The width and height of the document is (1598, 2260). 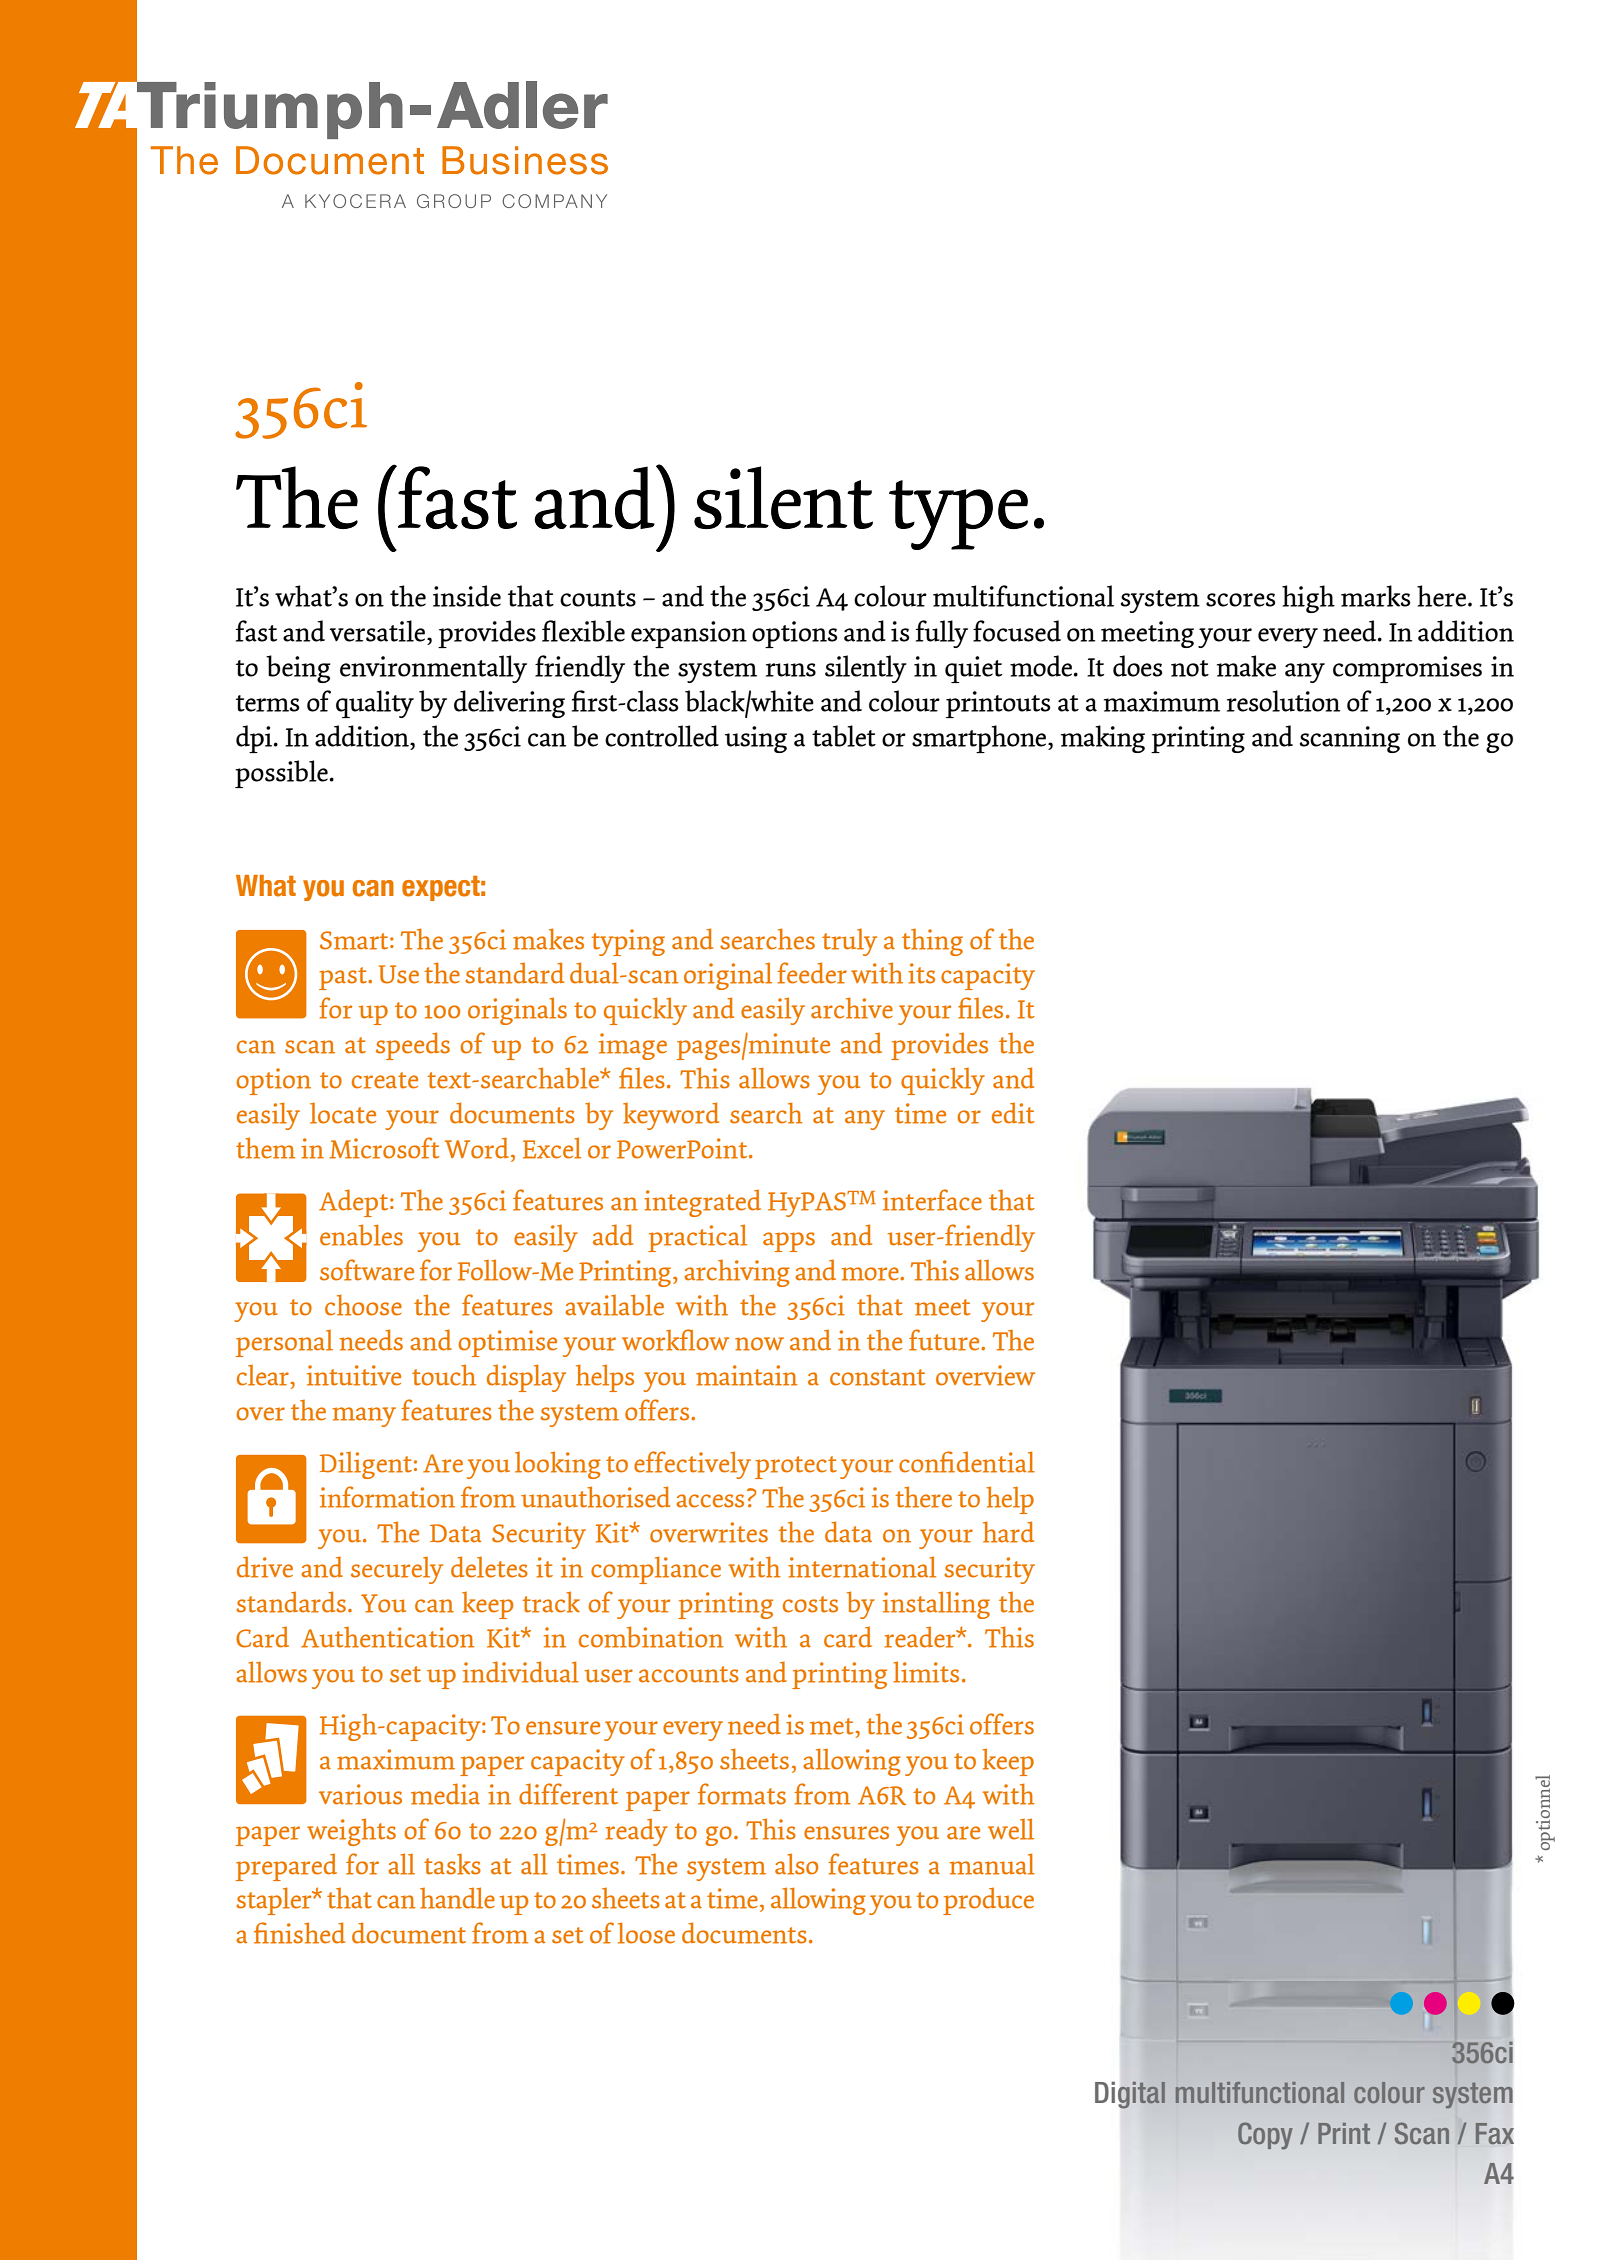 I want to click on finished, so click(x=299, y=1933).
